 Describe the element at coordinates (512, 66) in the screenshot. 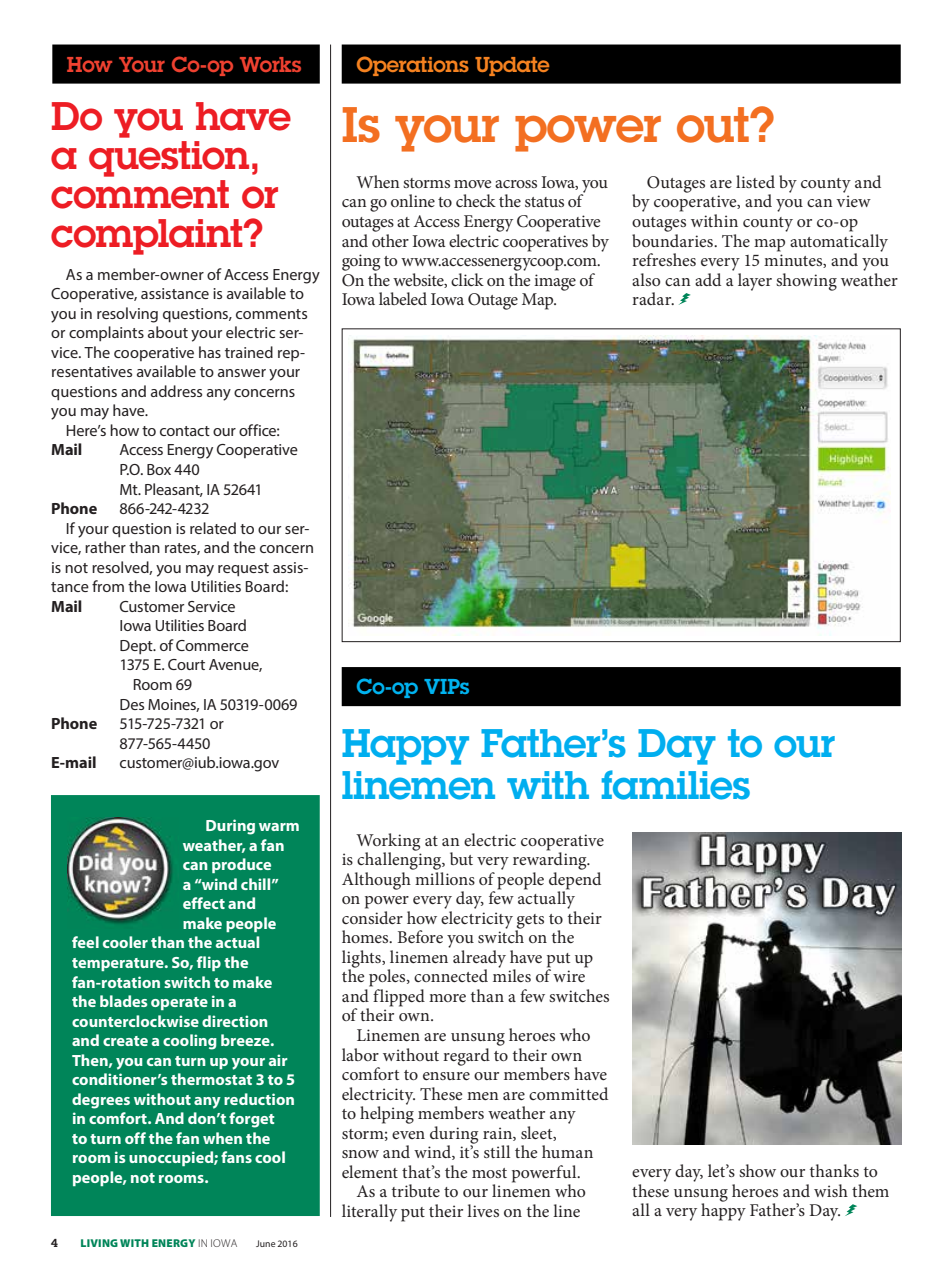

I see `Update` at that location.
